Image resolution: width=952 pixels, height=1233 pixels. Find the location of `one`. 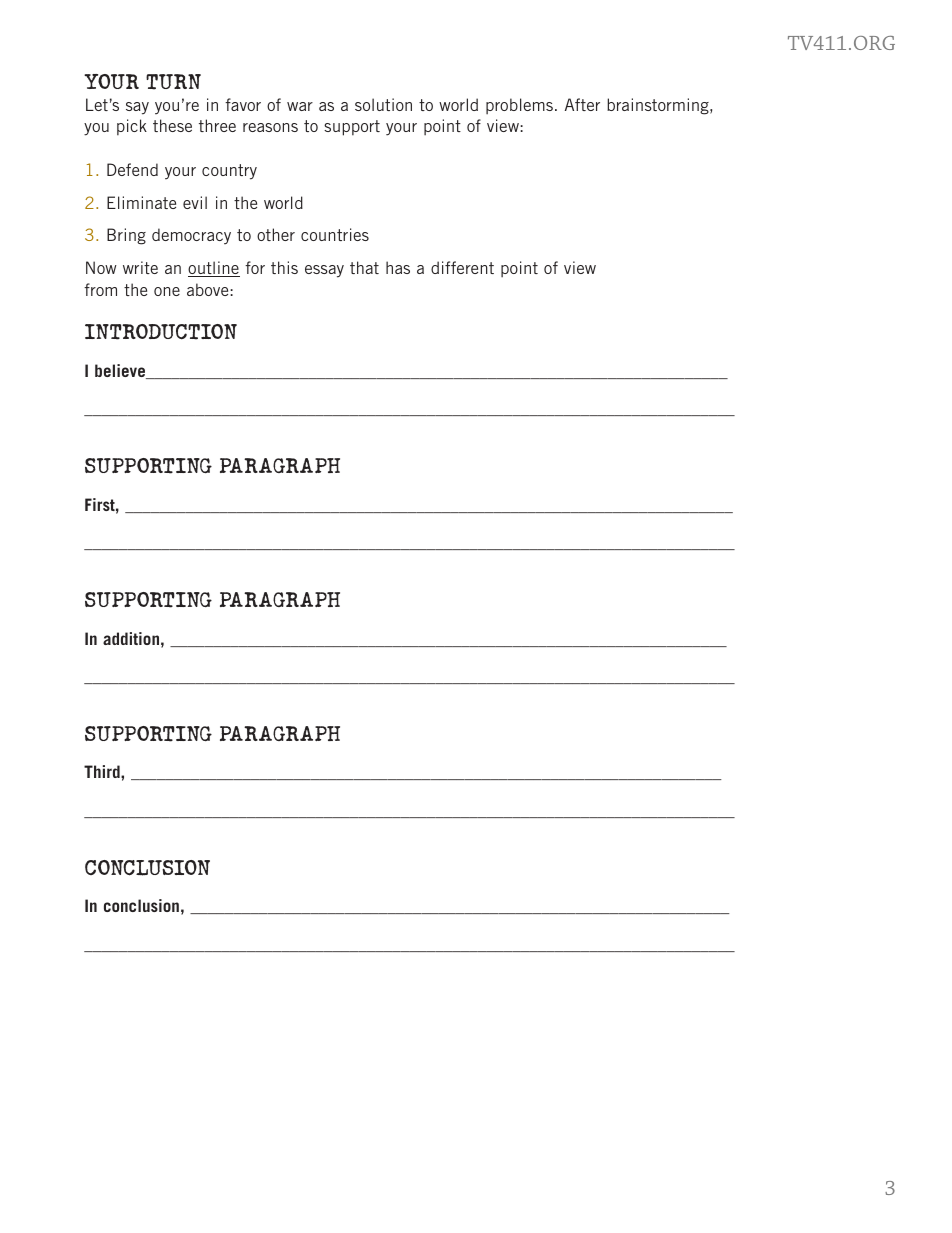

one is located at coordinates (167, 291).
